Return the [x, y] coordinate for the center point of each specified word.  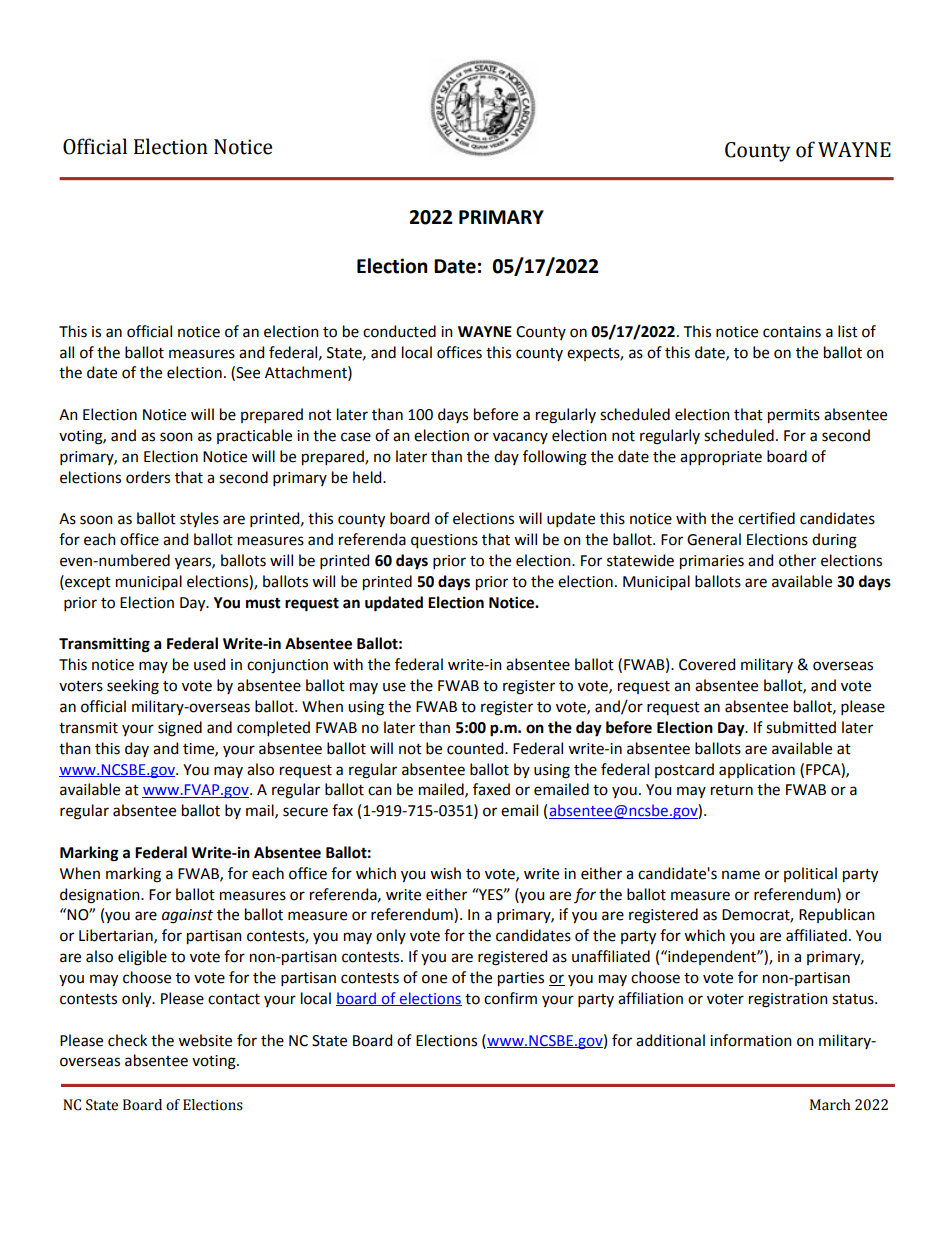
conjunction [287, 666]
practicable [254, 436]
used [209, 664]
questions [444, 541]
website [205, 1040]
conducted [399, 331]
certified [766, 518]
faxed [491, 789]
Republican [837, 915]
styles [199, 519]
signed [180, 729]
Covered [707, 664]
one [434, 979]
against [187, 916]
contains [792, 332]
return [732, 790]
